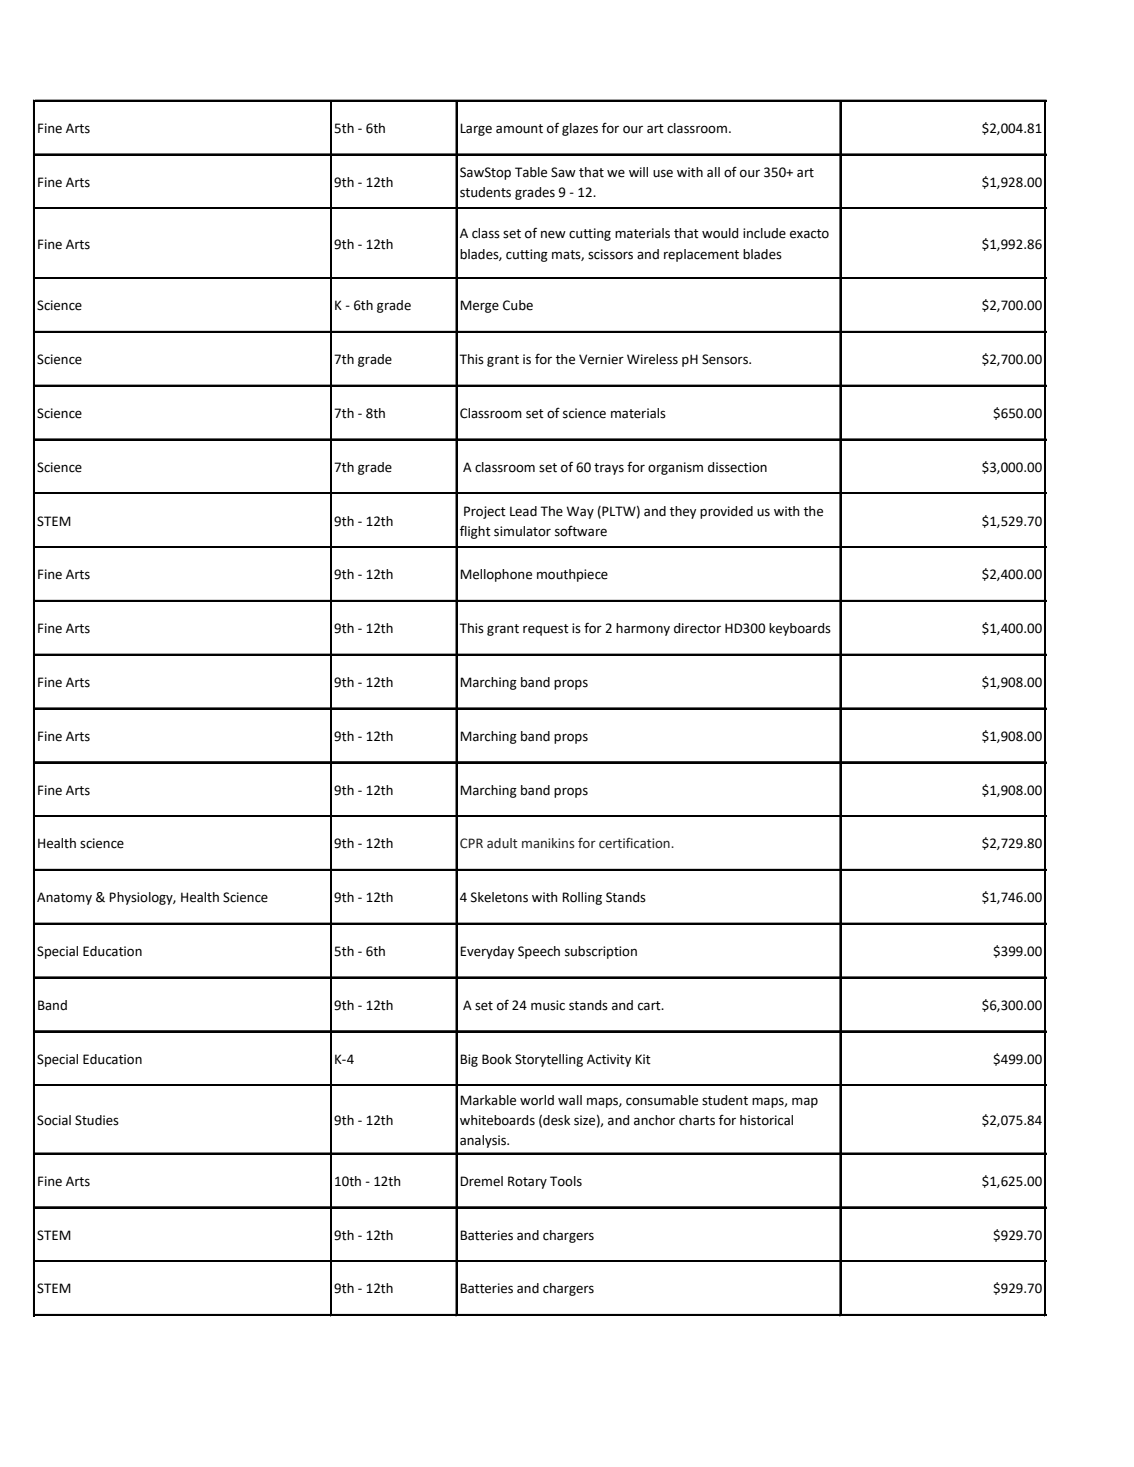 The height and width of the screenshot is (1467, 1134). Describe the element at coordinates (663, 173) in the screenshot. I see `use` at that location.
